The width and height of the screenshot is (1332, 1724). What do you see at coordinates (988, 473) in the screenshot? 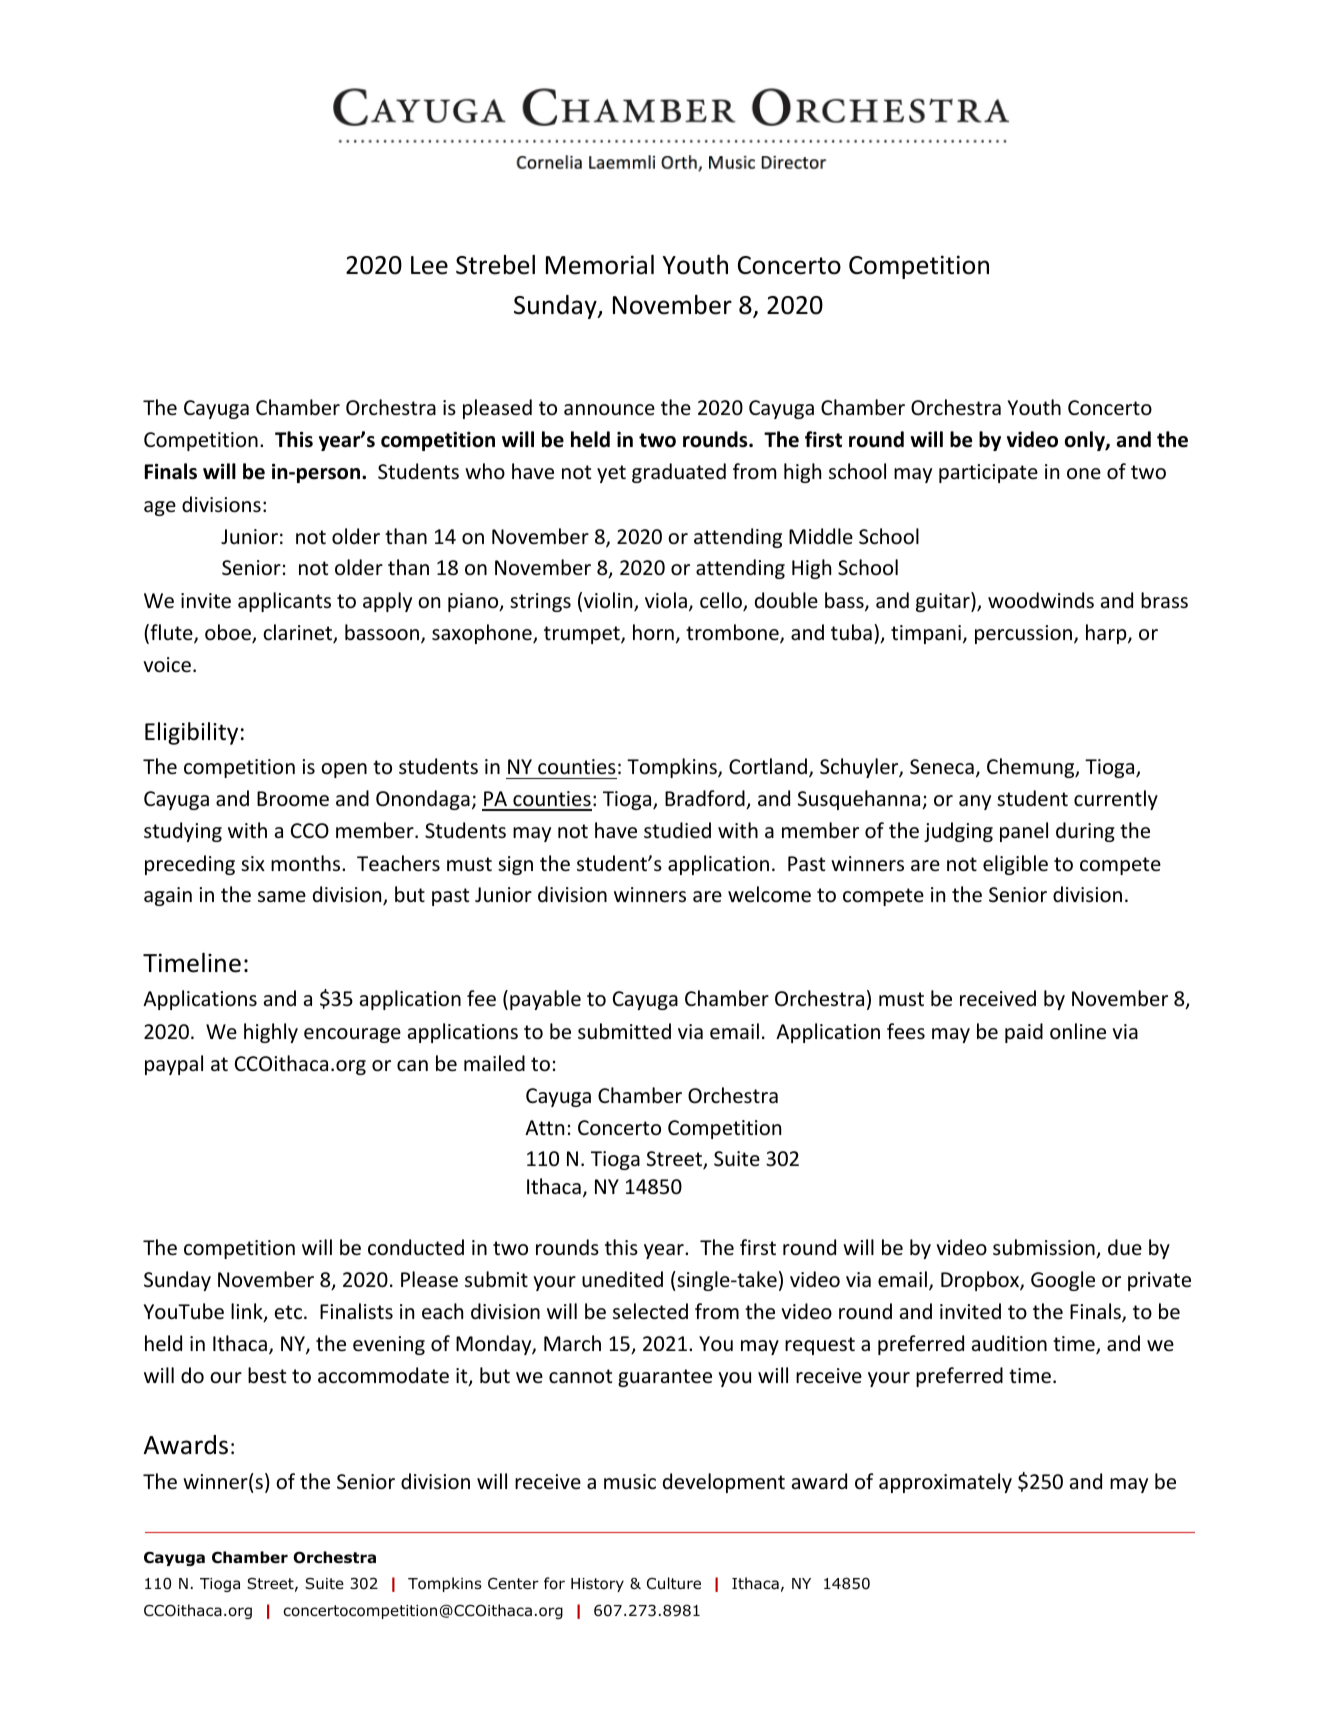
I see `participate` at bounding box center [988, 473].
